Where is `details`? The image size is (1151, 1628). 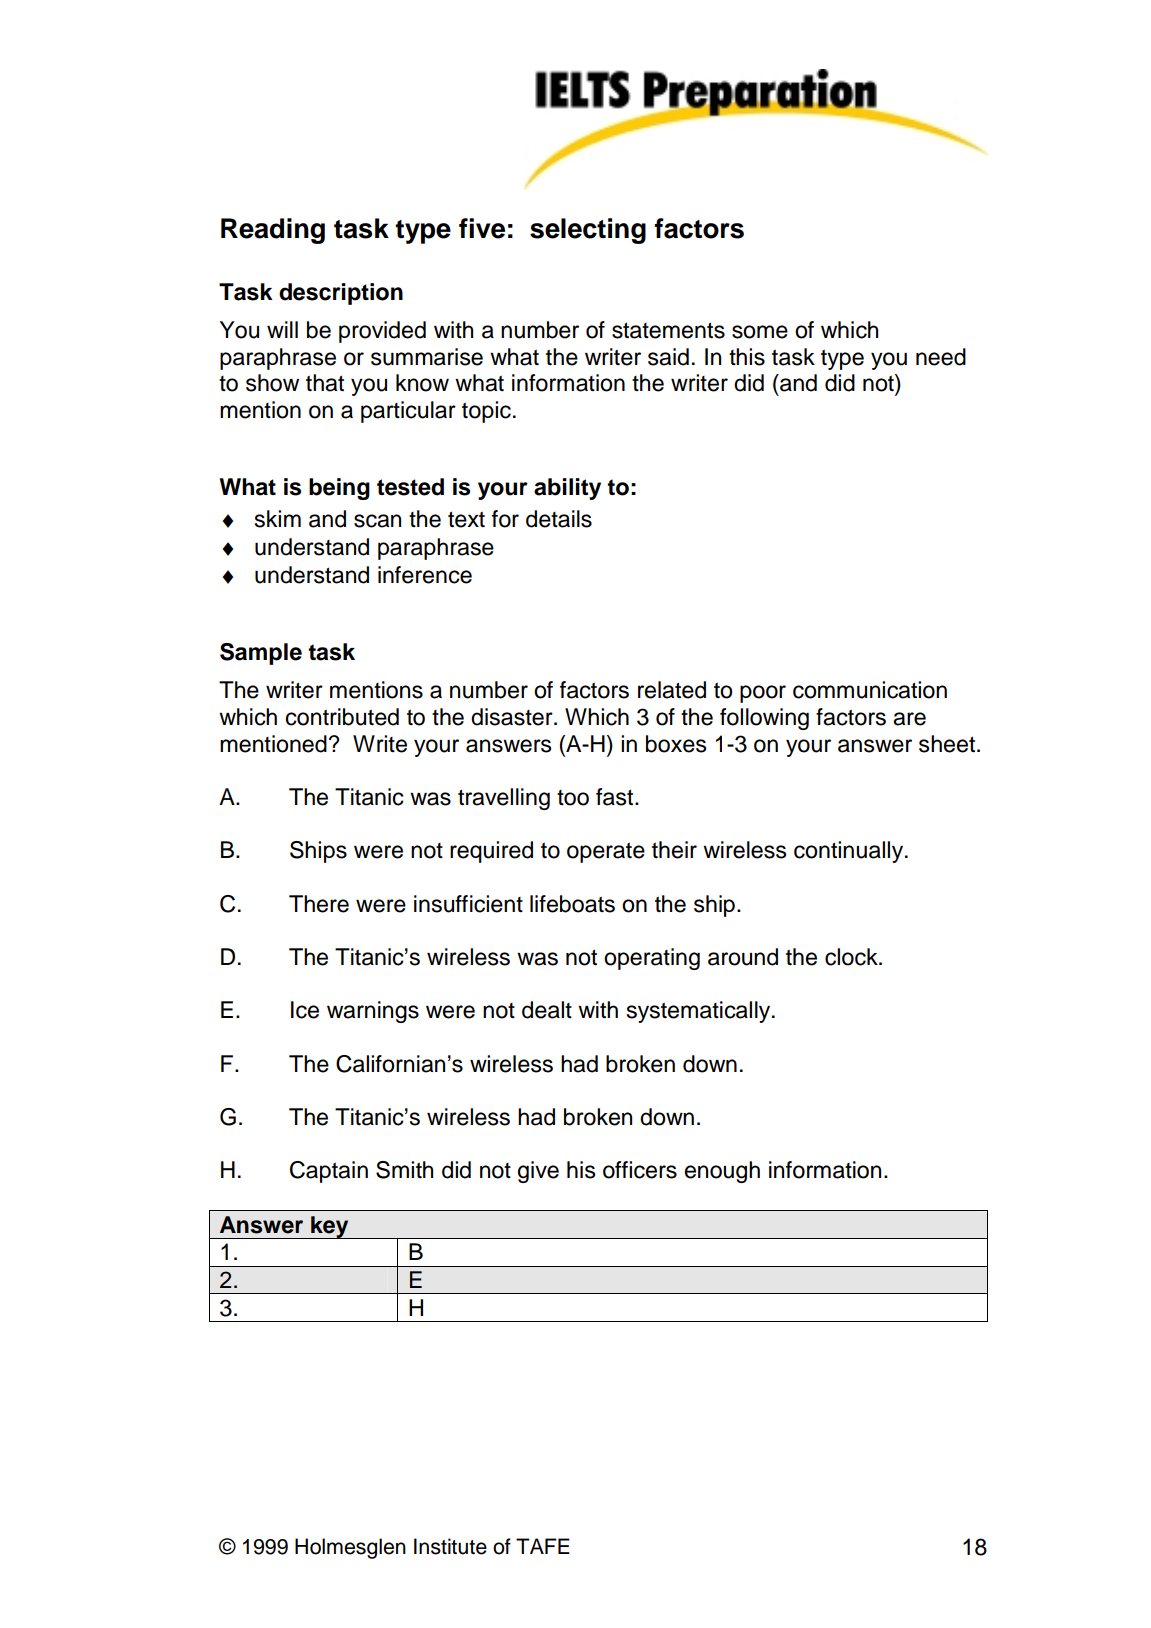 details is located at coordinates (559, 519).
